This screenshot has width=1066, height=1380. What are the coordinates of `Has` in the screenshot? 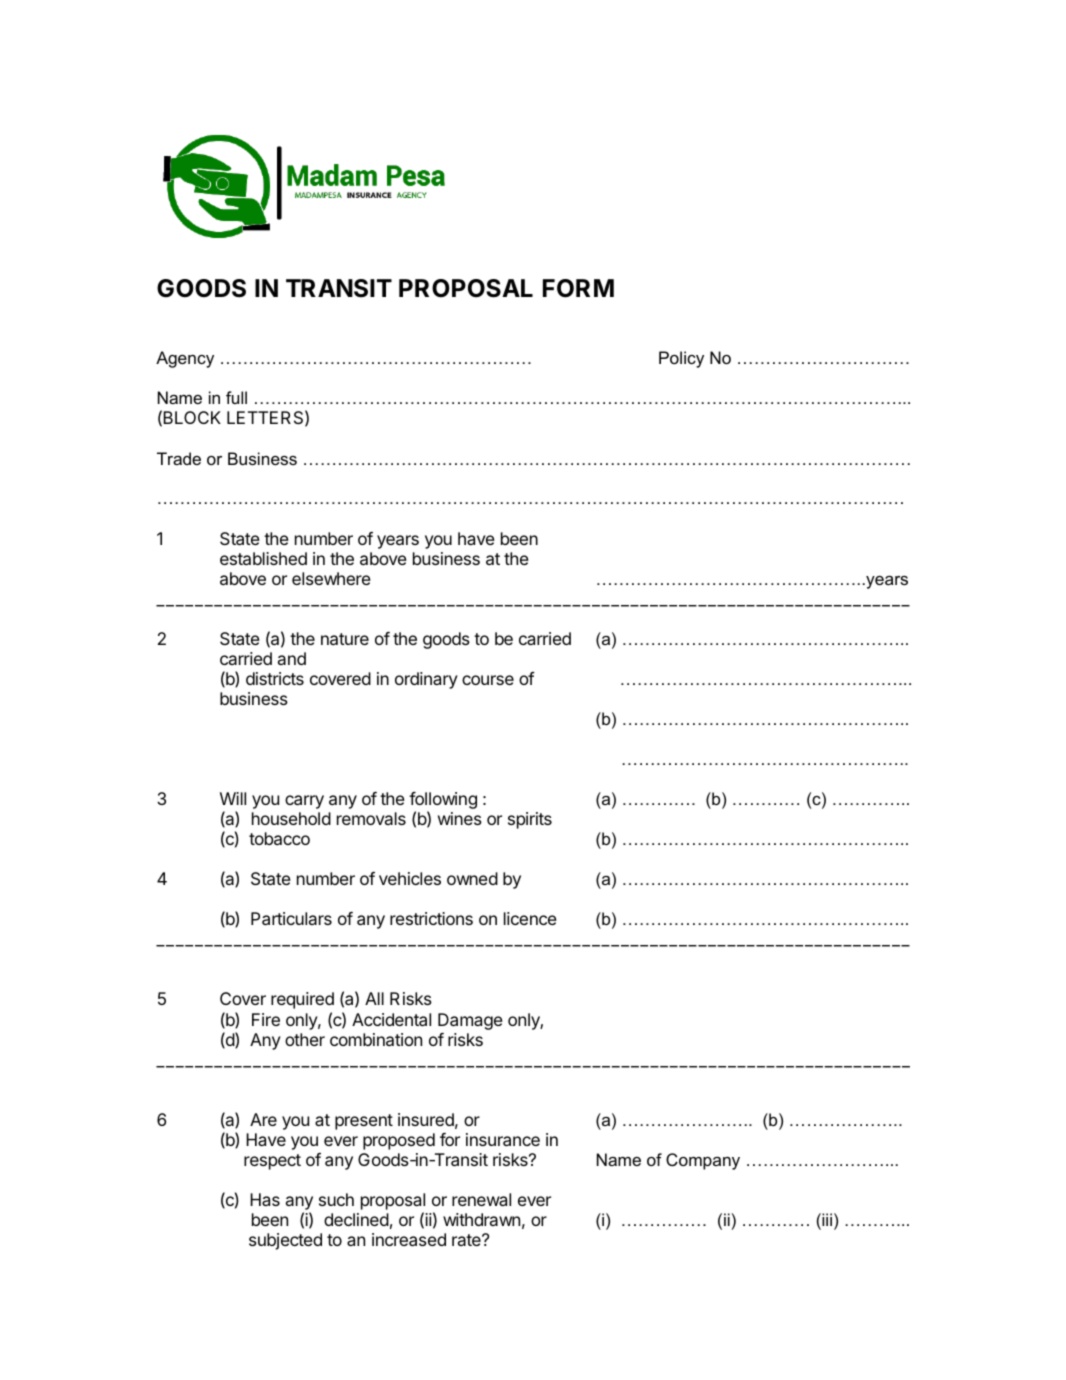 It's located at (265, 1199).
